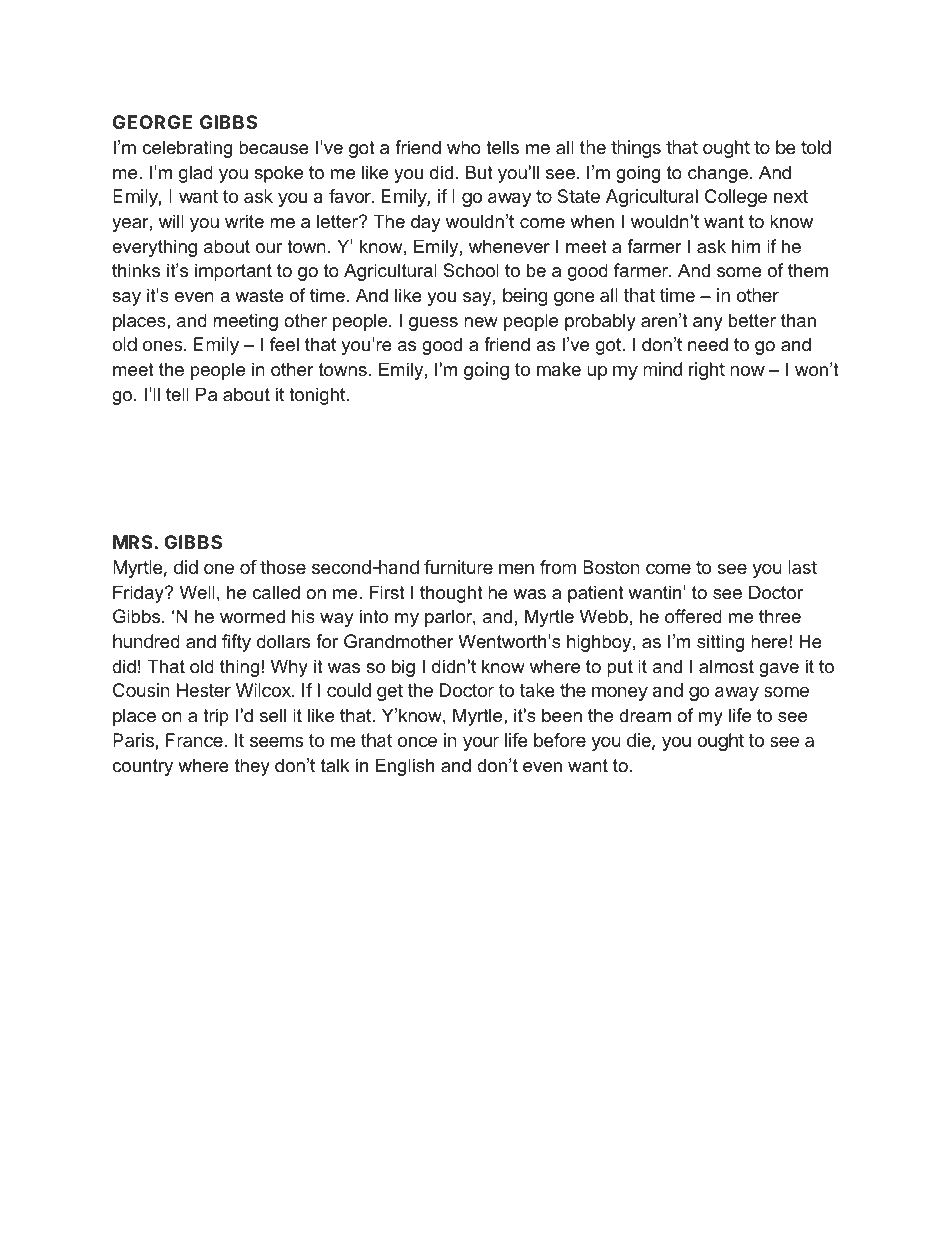 This screenshot has height=1233, width=952. What do you see at coordinates (802, 567) in the screenshot?
I see `last` at bounding box center [802, 567].
